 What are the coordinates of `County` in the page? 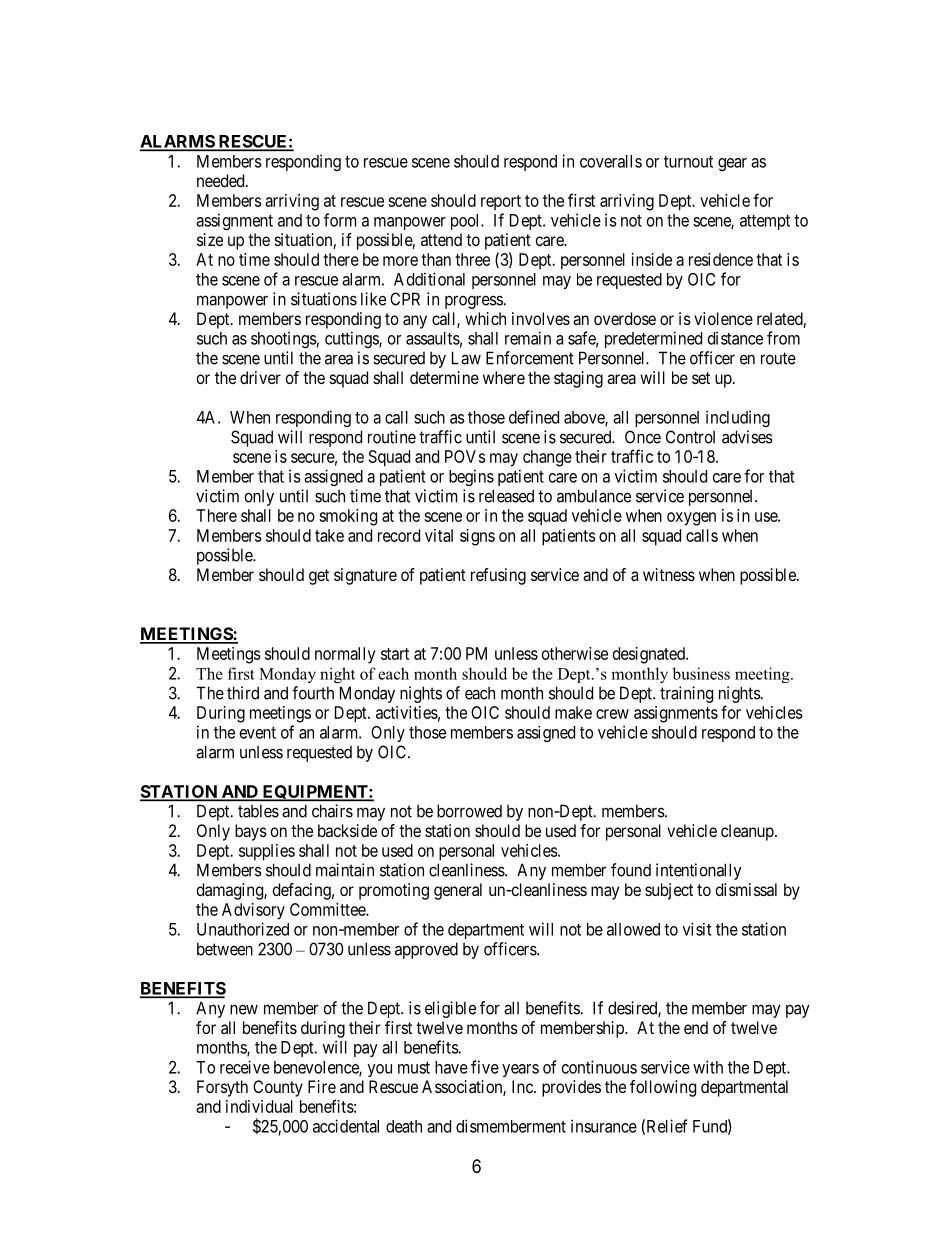 It's located at (278, 1088).
